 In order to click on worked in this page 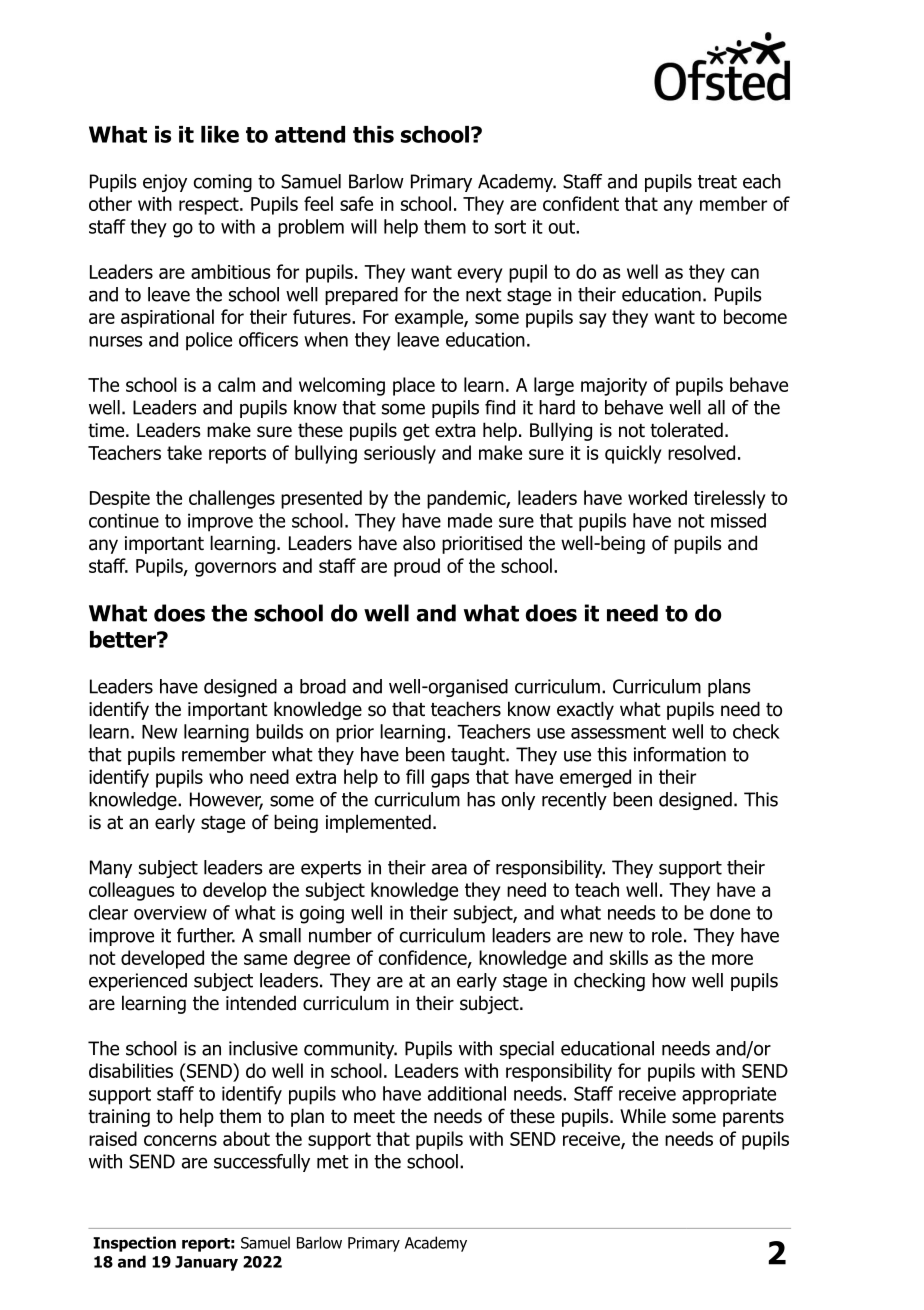, I will do `click(657, 497)`.
